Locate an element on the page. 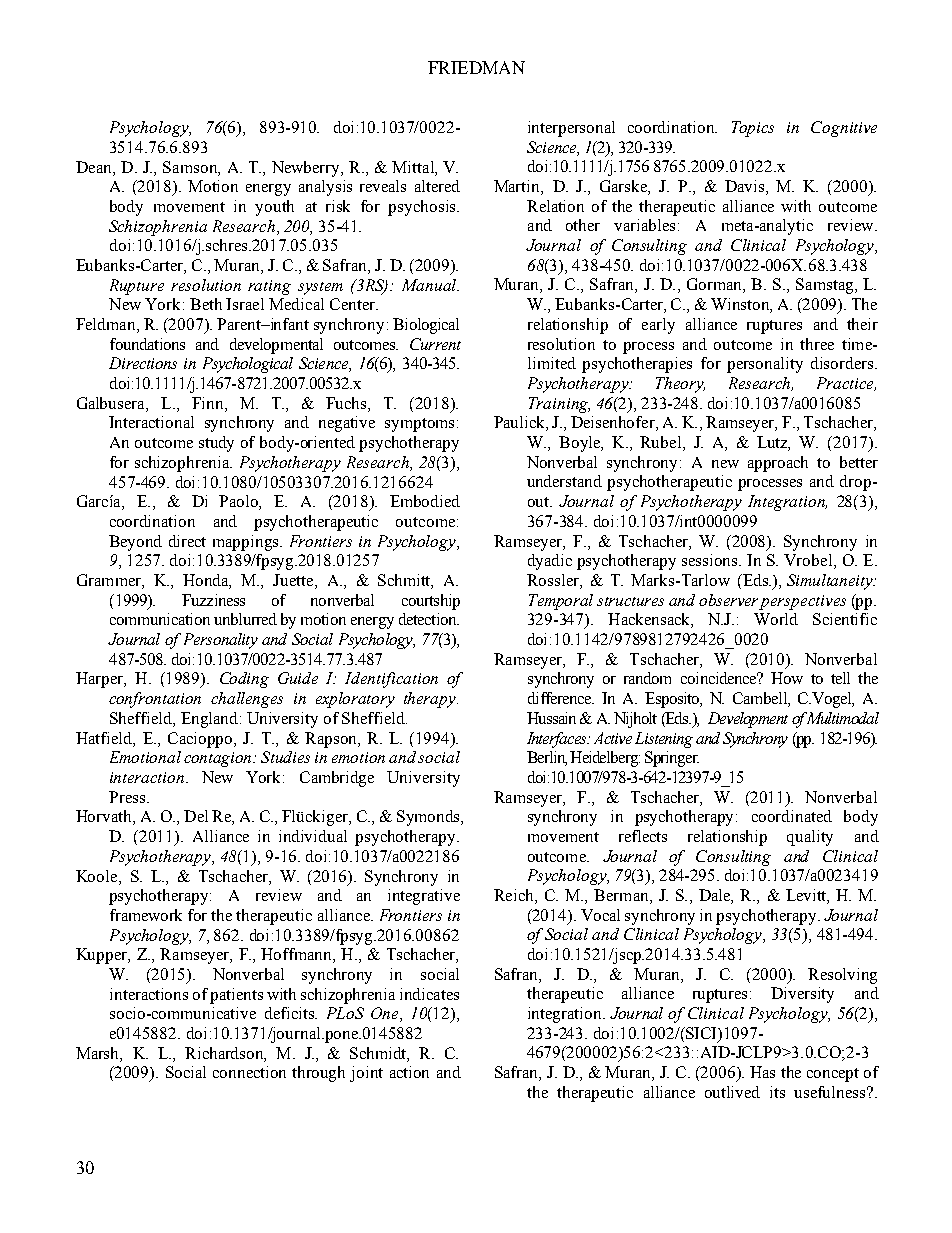  symptoms is located at coordinates (419, 425).
